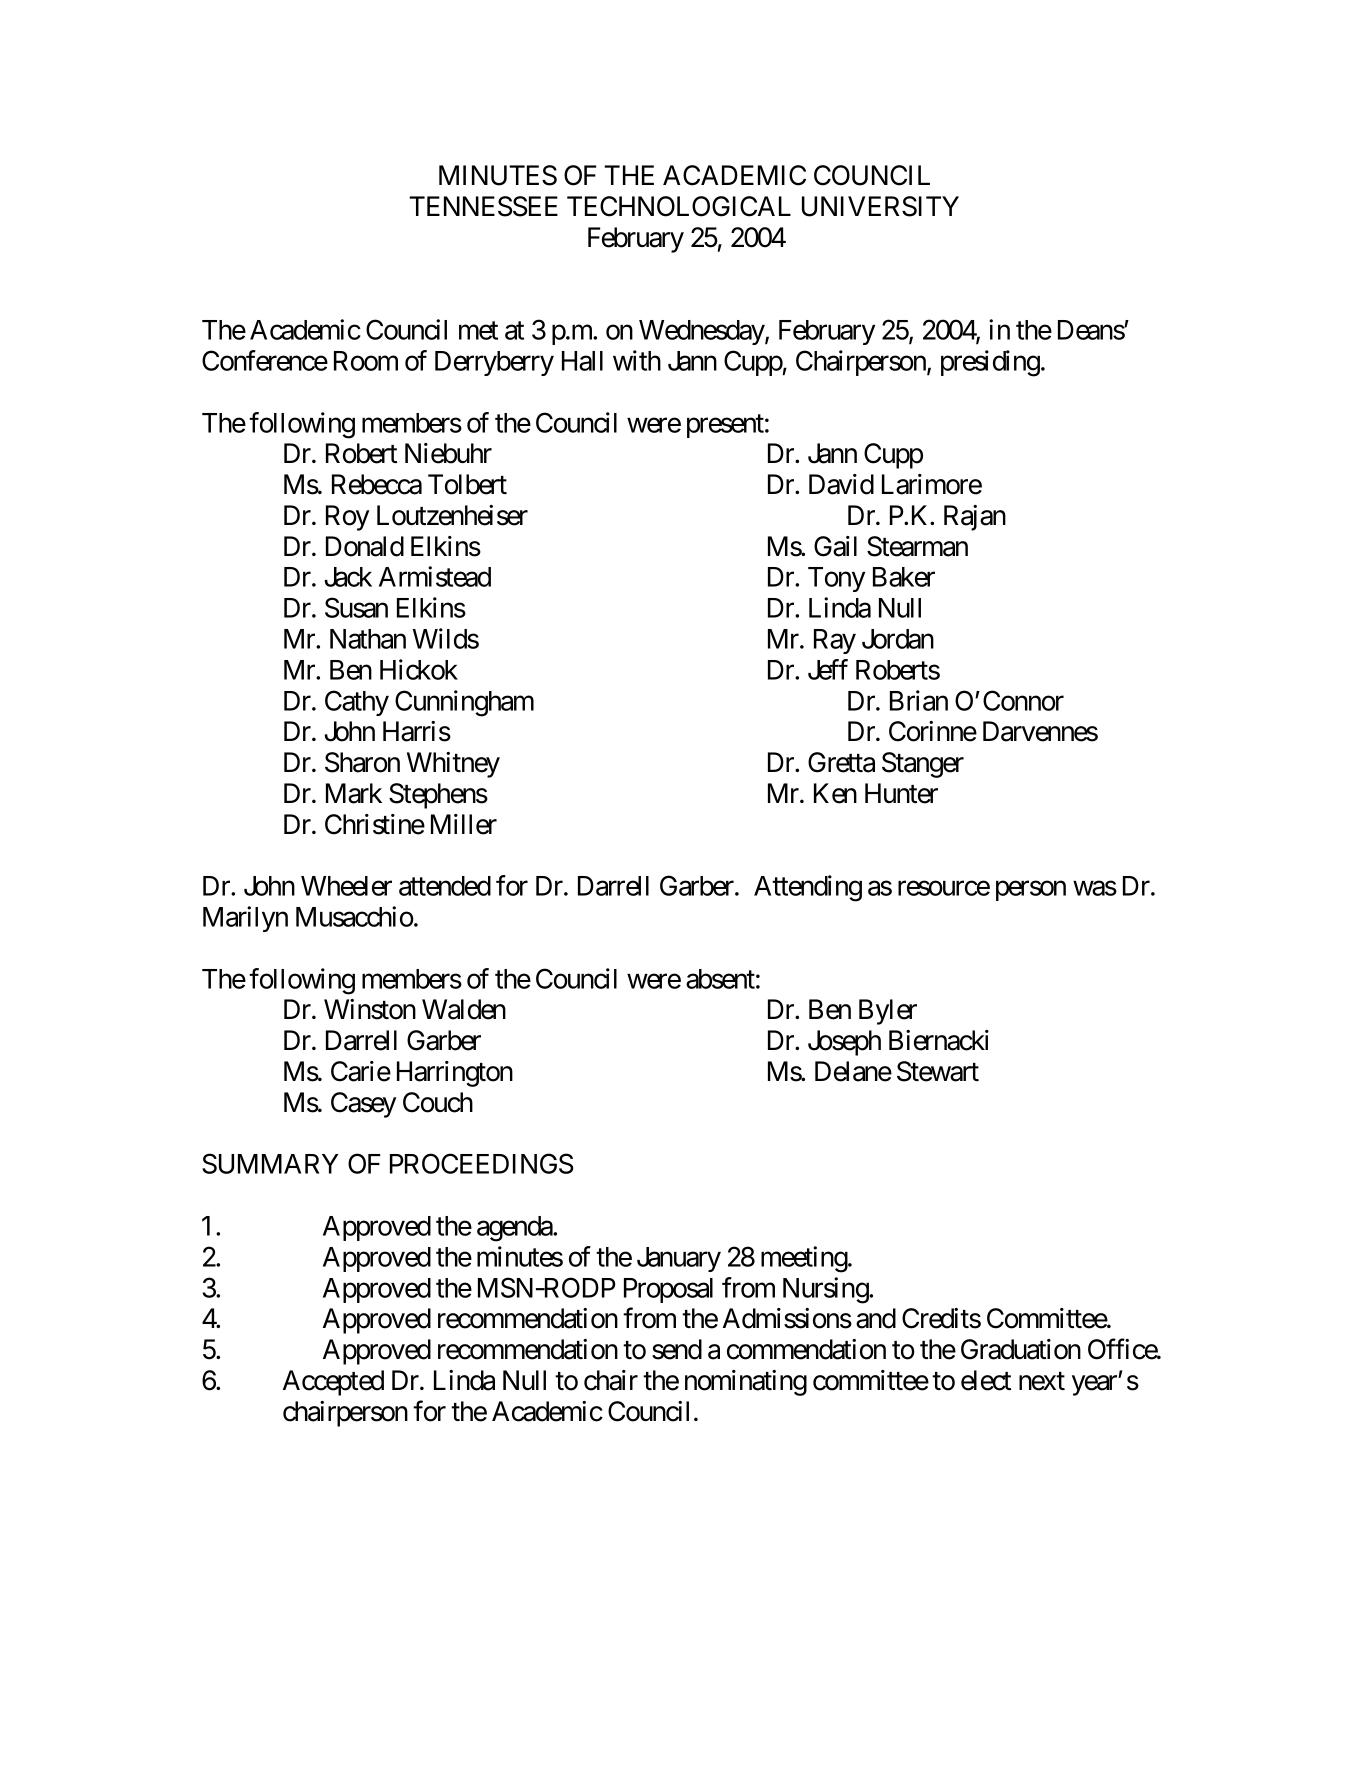 This screenshot has width=1370, height=1773. I want to click on UNIVERSITY, so click(880, 206).
